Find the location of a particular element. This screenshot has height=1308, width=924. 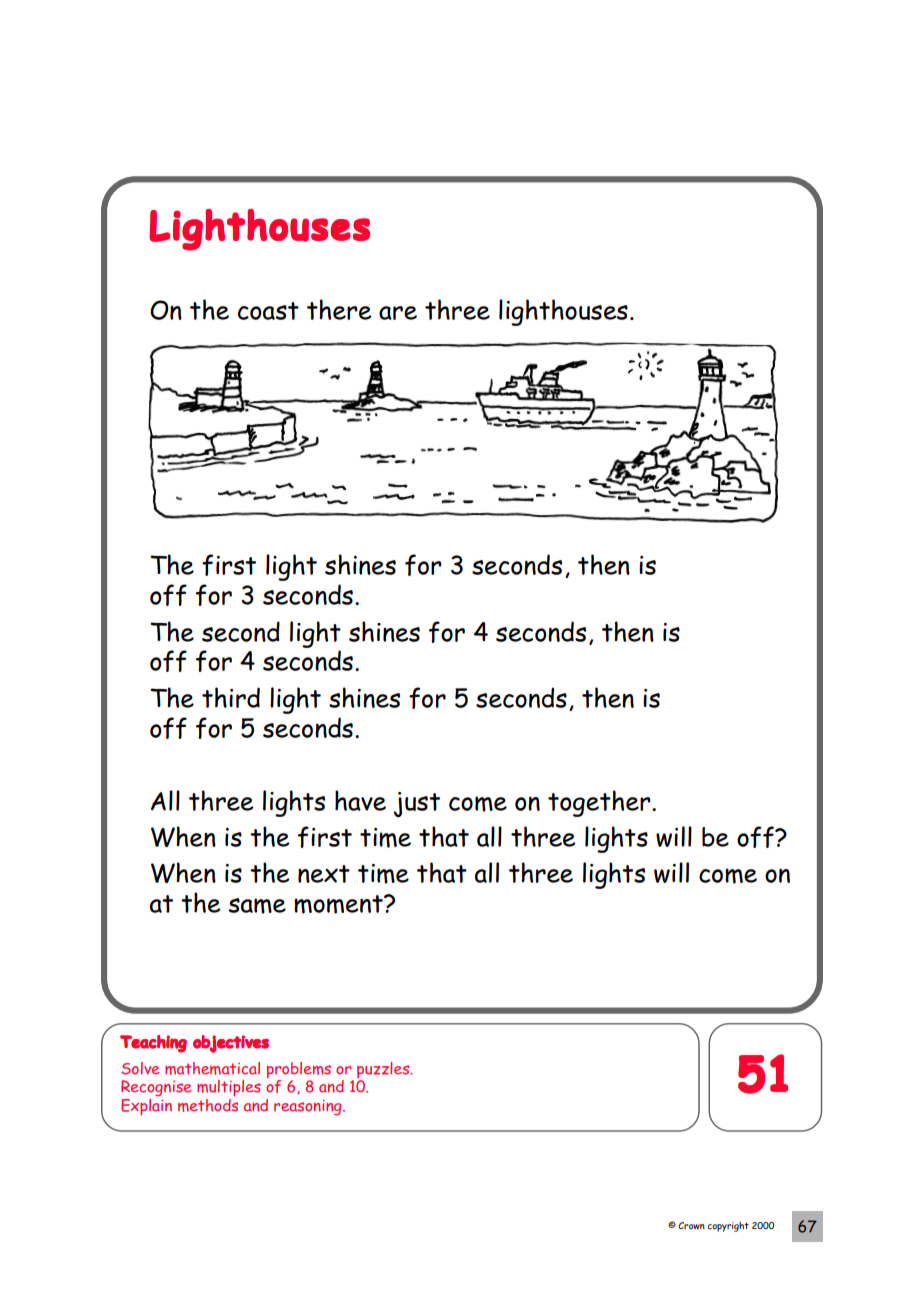

are is located at coordinates (398, 313).
